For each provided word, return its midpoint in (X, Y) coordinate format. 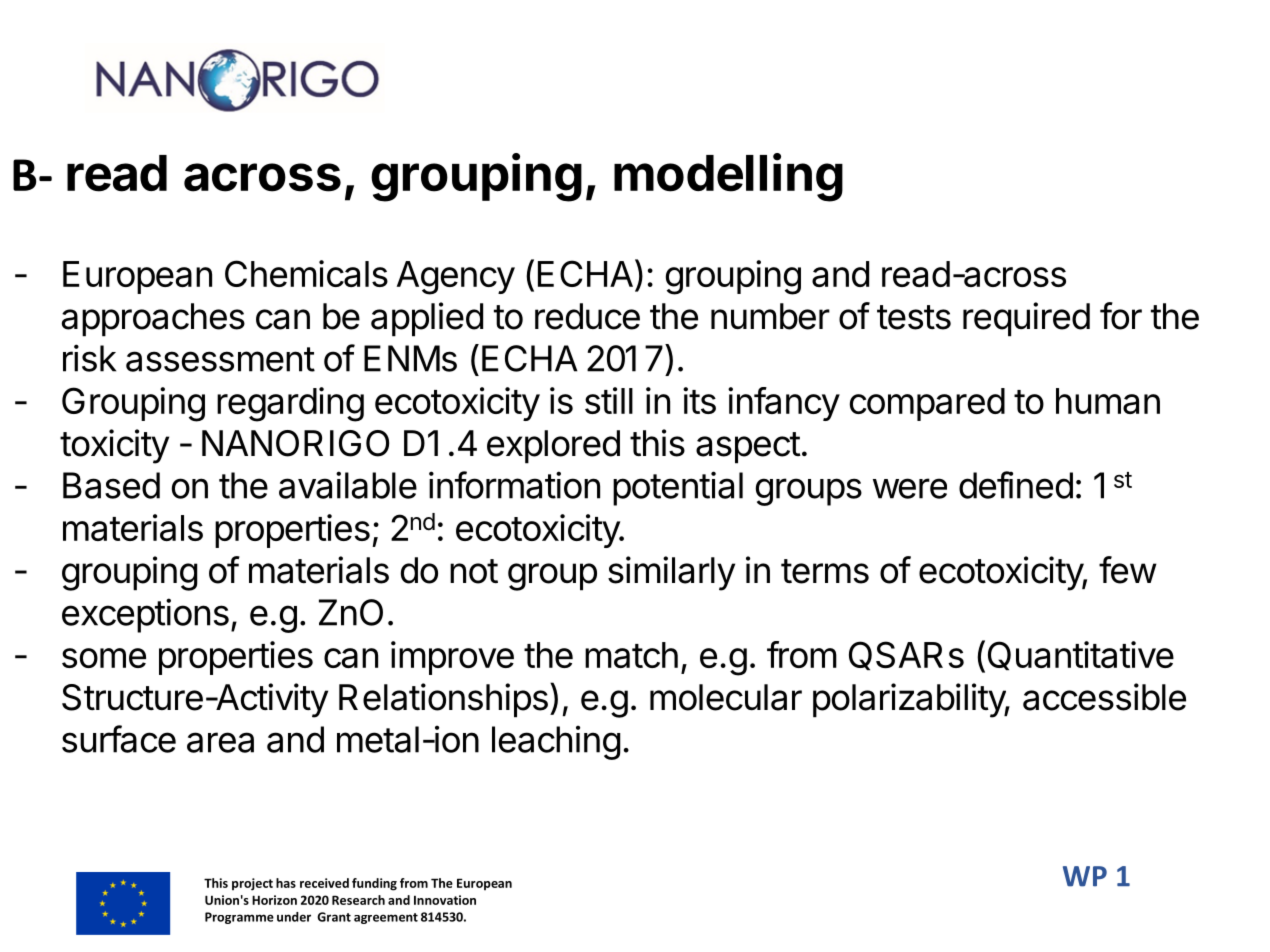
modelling (728, 177)
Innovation (445, 900)
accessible (1104, 697)
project (252, 884)
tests (914, 317)
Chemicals (306, 273)
